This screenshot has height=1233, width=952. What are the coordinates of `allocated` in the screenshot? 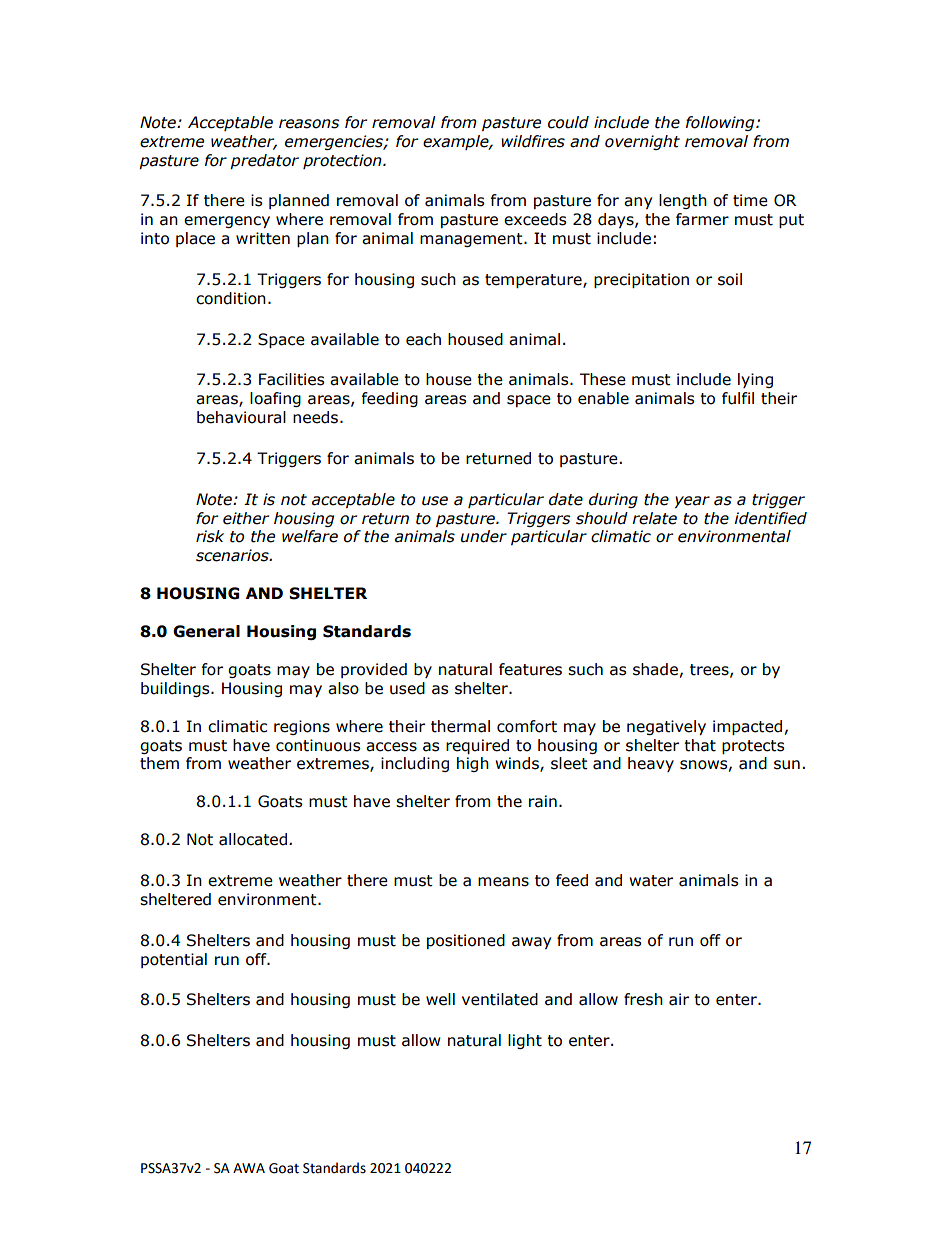 It's located at (254, 839).
